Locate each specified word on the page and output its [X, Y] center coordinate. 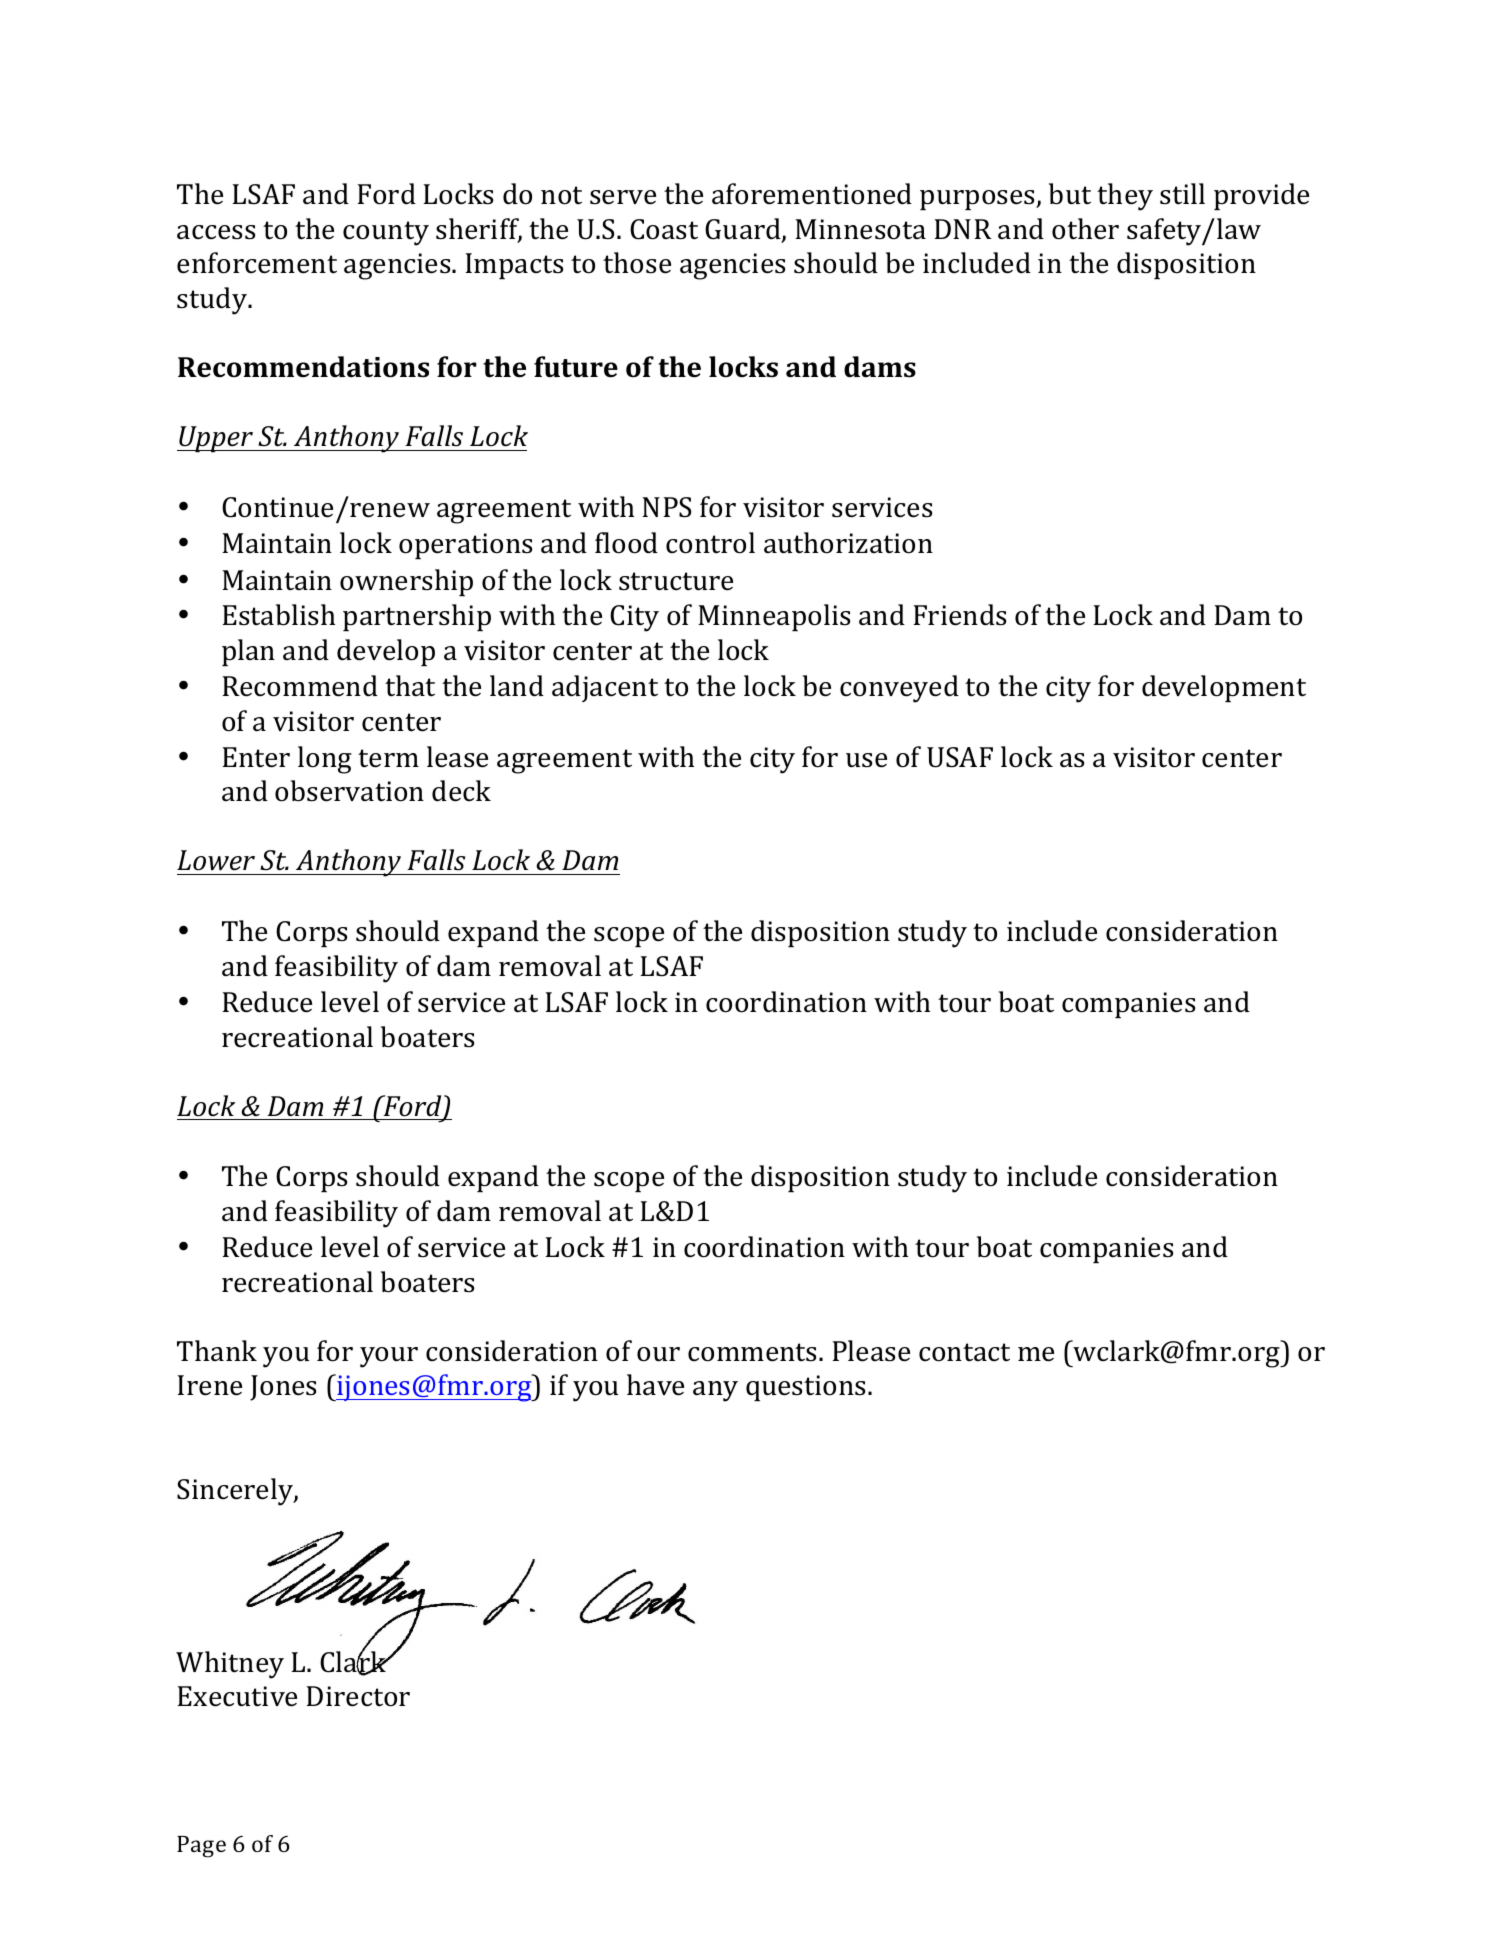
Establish [278, 615]
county [386, 233]
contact [964, 1352]
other [1085, 229]
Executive [237, 1696]
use [866, 760]
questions [805, 1388]
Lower [216, 860]
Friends [959, 615]
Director [358, 1696]
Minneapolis [774, 617]
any [715, 1391]
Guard [744, 230]
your [389, 1357]
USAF [960, 757]
